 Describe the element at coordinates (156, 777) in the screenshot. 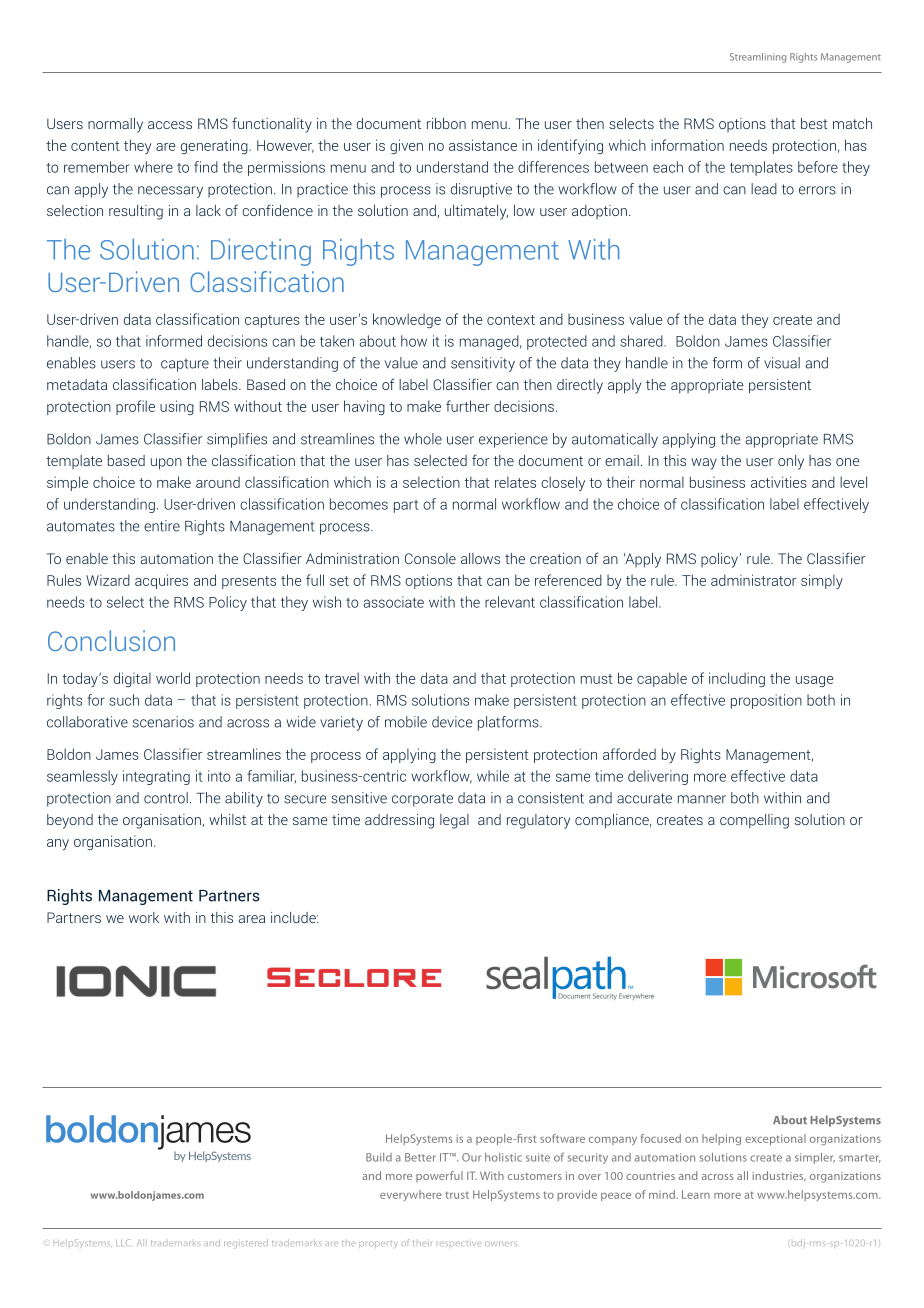

I see `integrating` at that location.
